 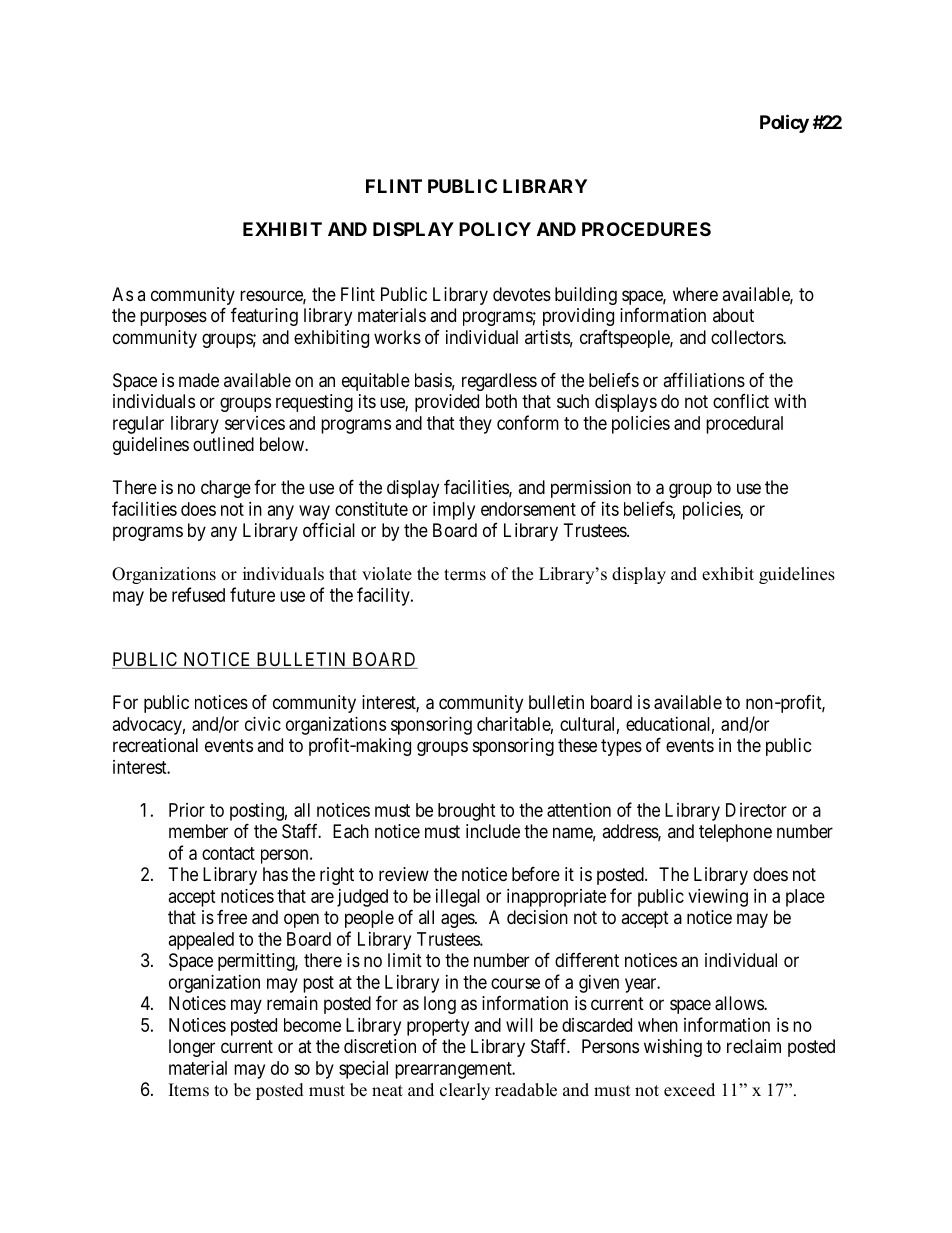 I want to click on Items, so click(x=189, y=1090).
